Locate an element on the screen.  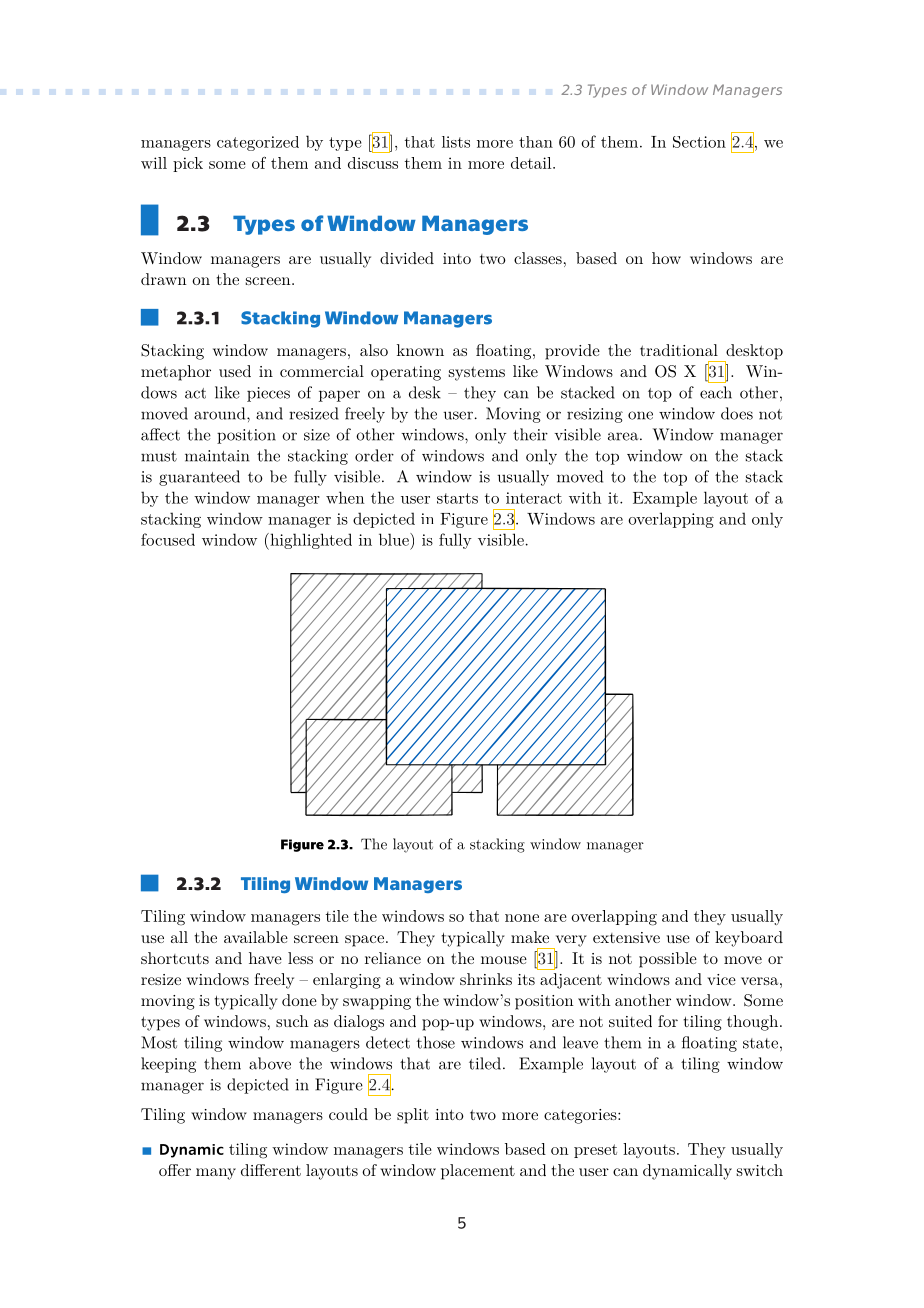
possible is located at coordinates (668, 960).
